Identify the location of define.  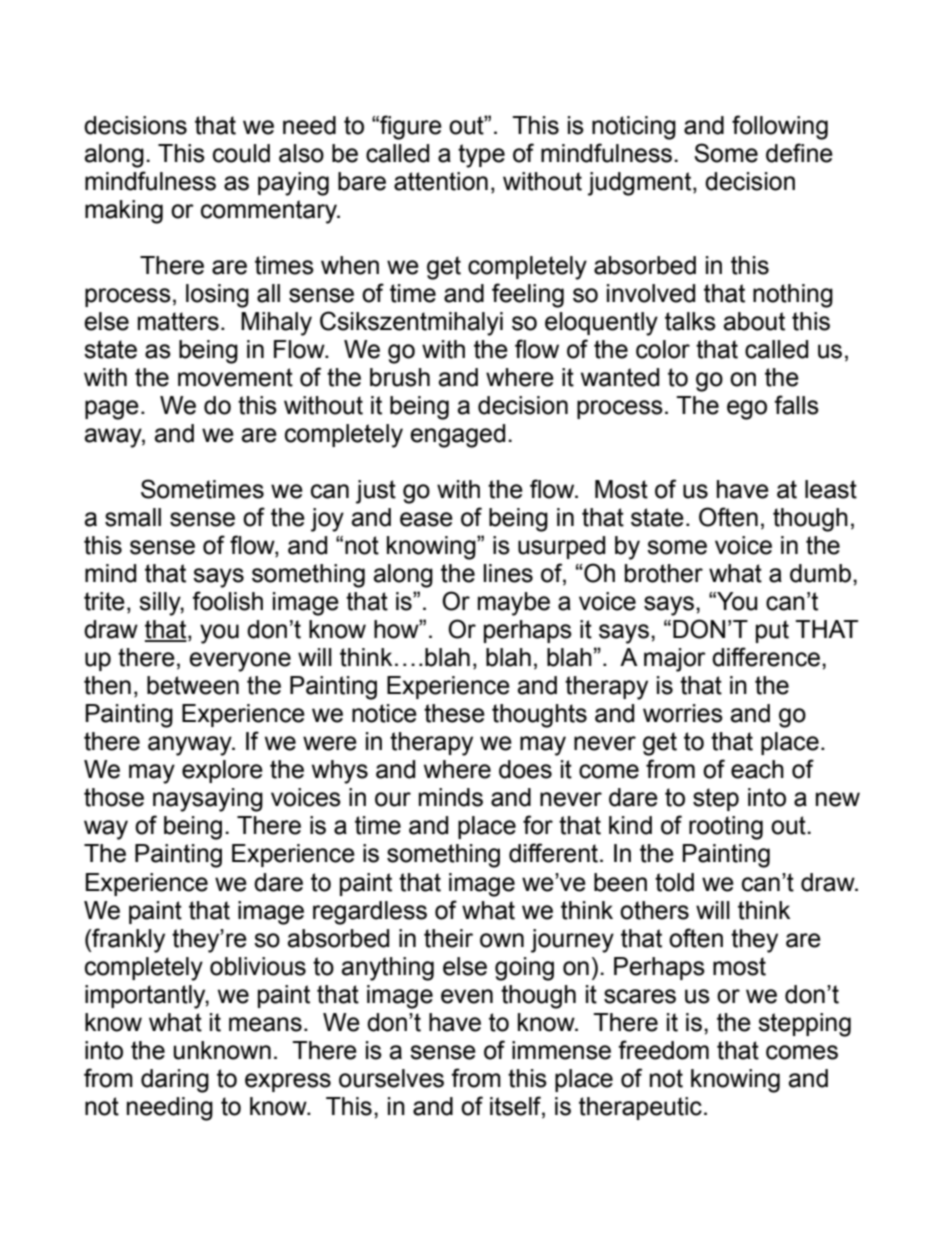
(799, 153).
